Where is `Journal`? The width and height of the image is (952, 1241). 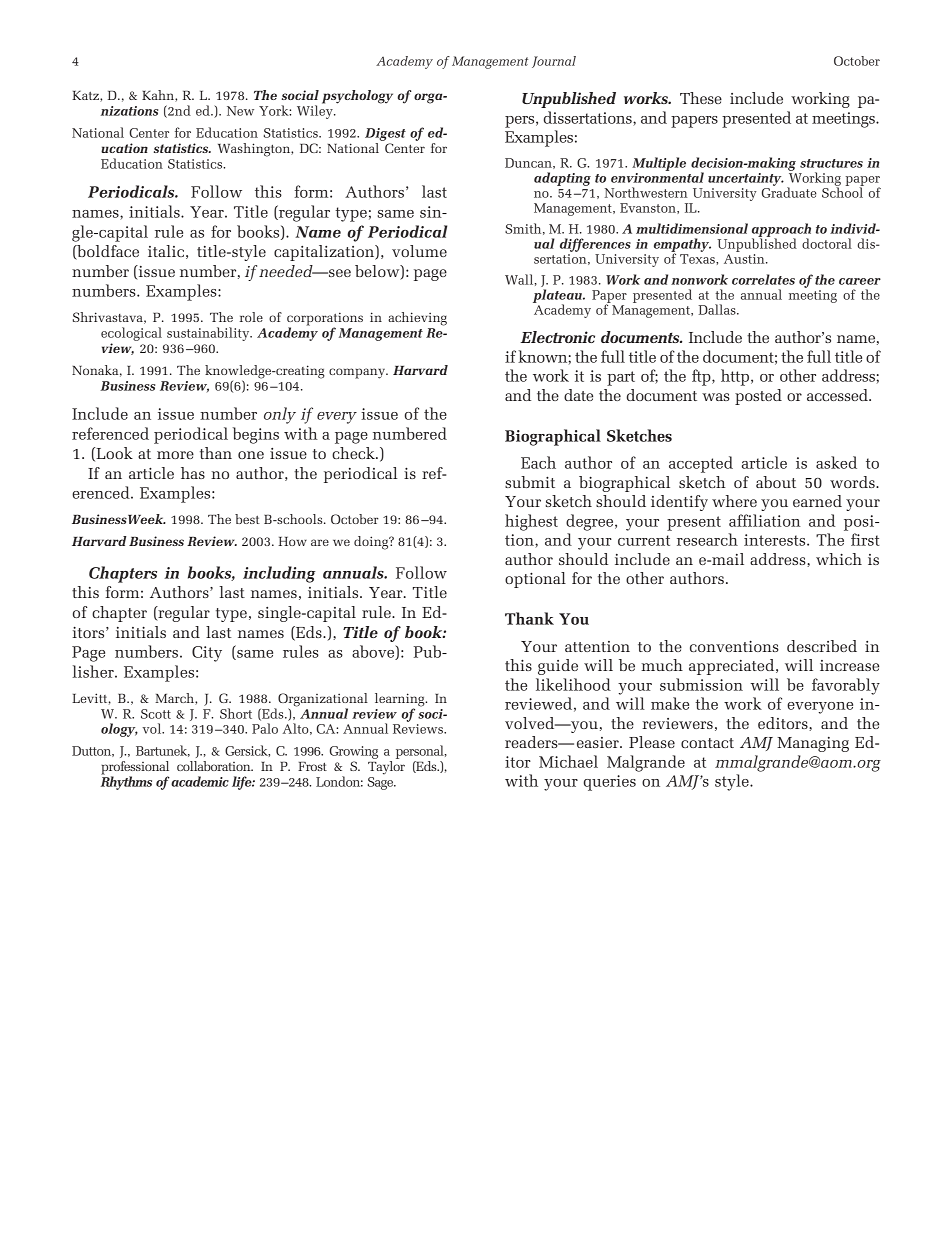
Journal is located at coordinates (554, 62).
